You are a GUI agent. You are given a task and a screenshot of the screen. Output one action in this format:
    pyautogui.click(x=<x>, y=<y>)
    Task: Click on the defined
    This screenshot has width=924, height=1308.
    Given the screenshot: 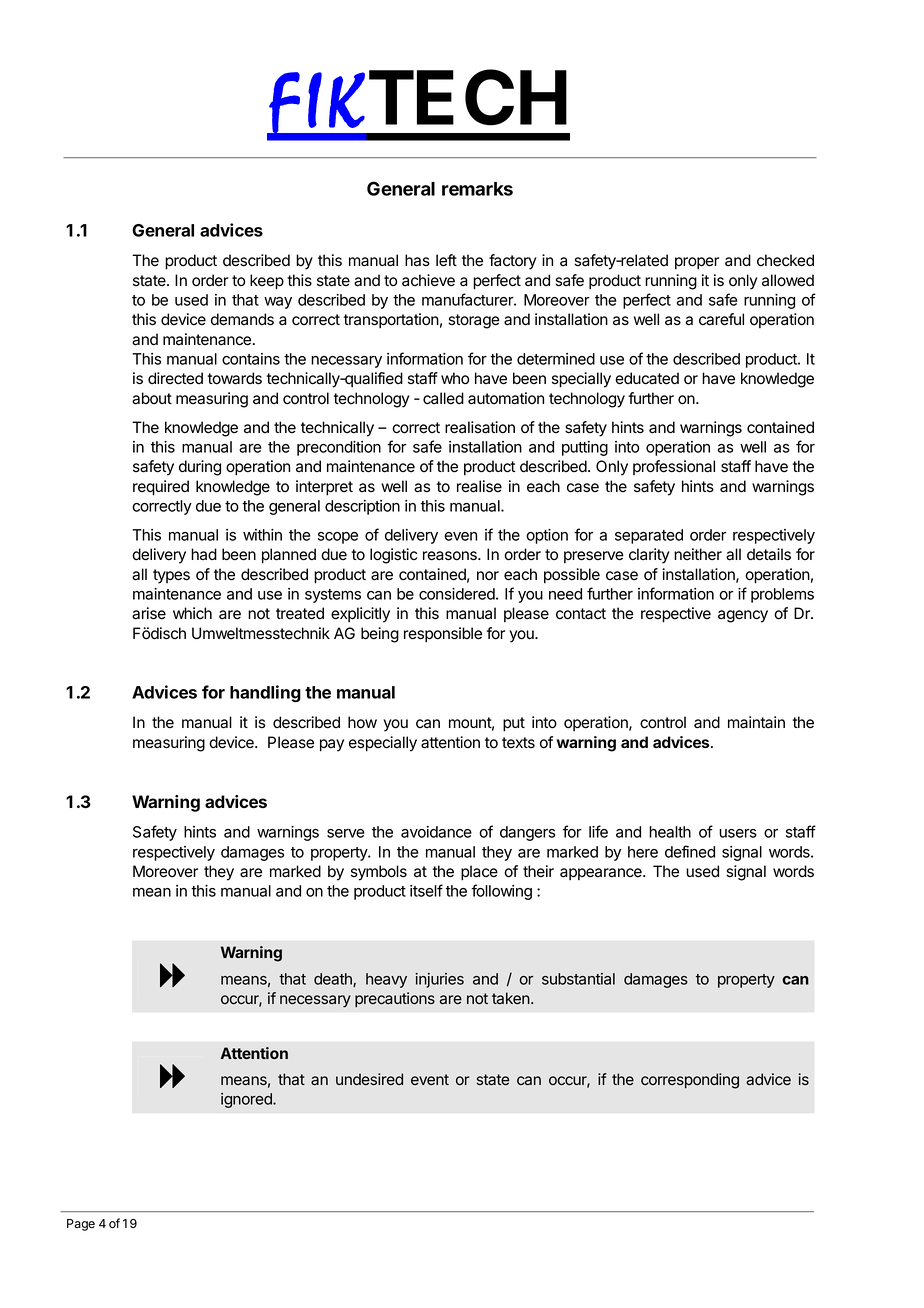 What is the action you would take?
    pyautogui.click(x=690, y=851)
